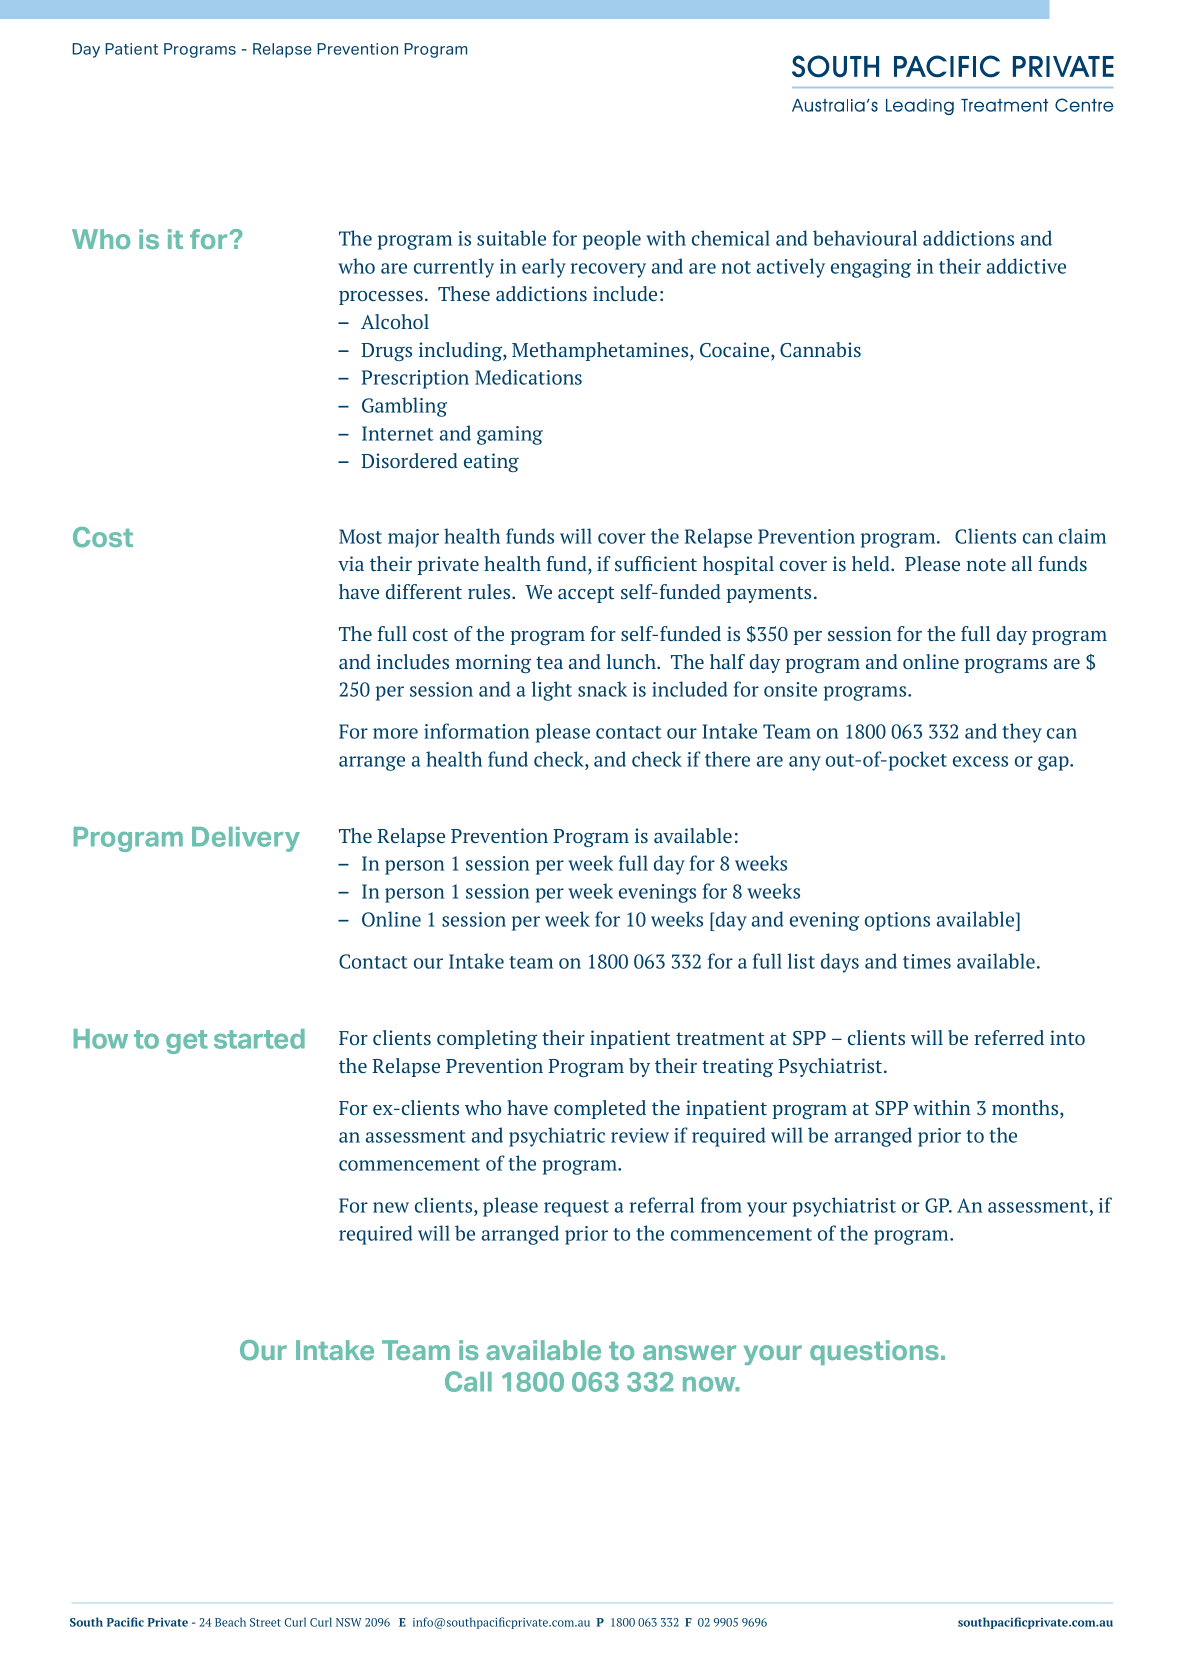 The width and height of the screenshot is (1185, 1675). What do you see at coordinates (381, 298) in the screenshot?
I see `processes` at bounding box center [381, 298].
